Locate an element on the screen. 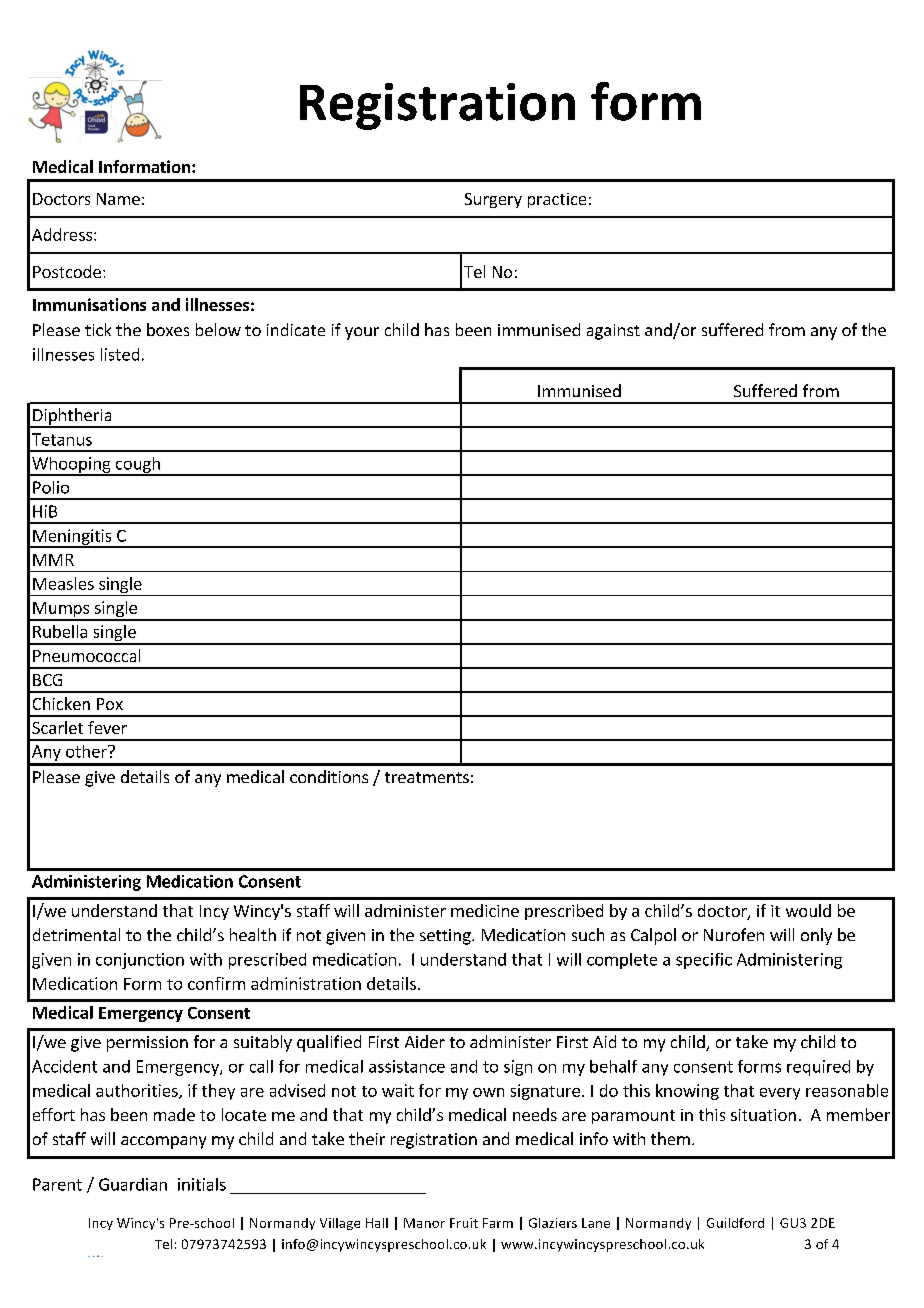 This screenshot has width=924, height=1308. Fruit is located at coordinates (464, 1223).
